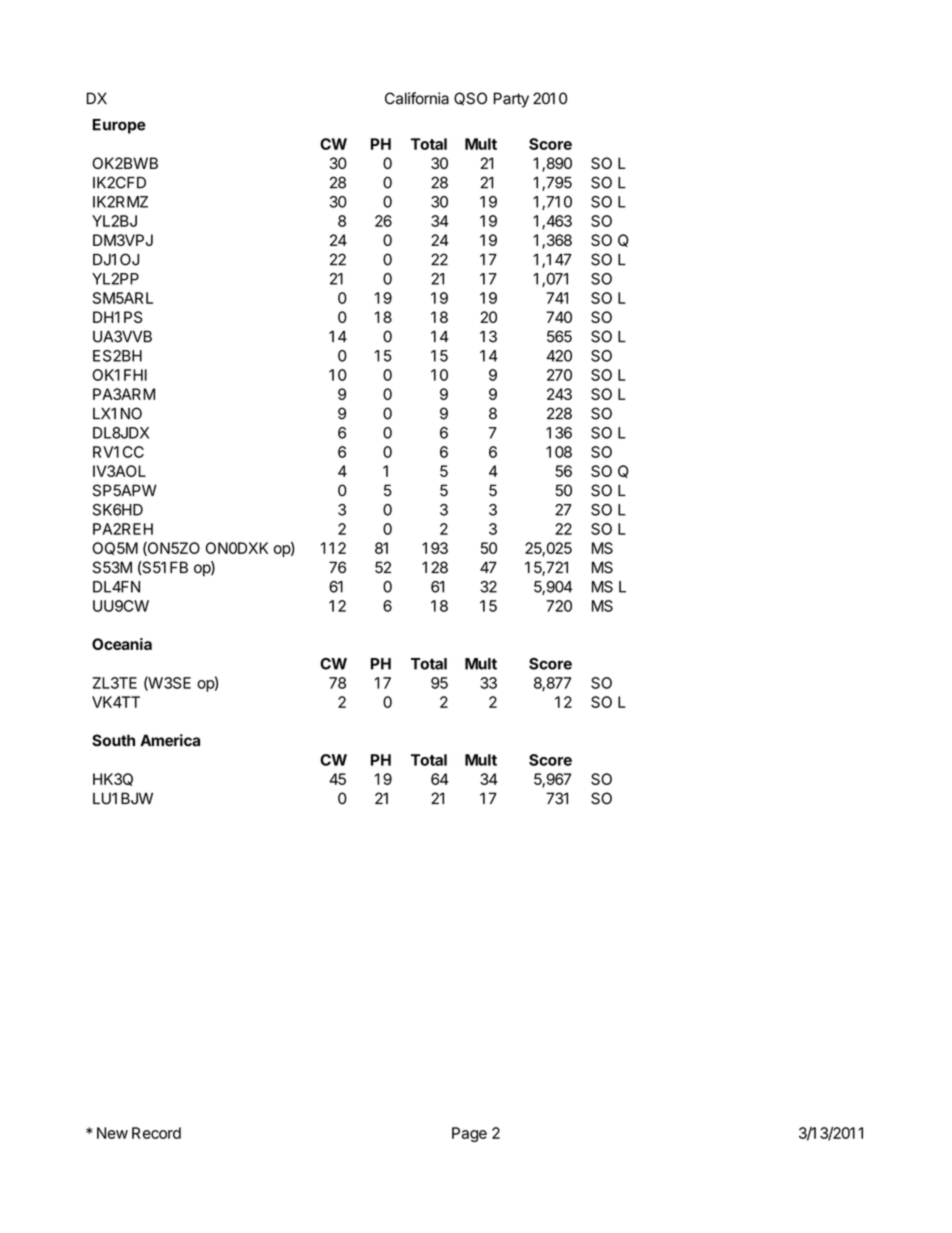 The height and width of the document is (1233, 952). Describe the element at coordinates (469, 1134) in the document. I see `Page` at that location.
